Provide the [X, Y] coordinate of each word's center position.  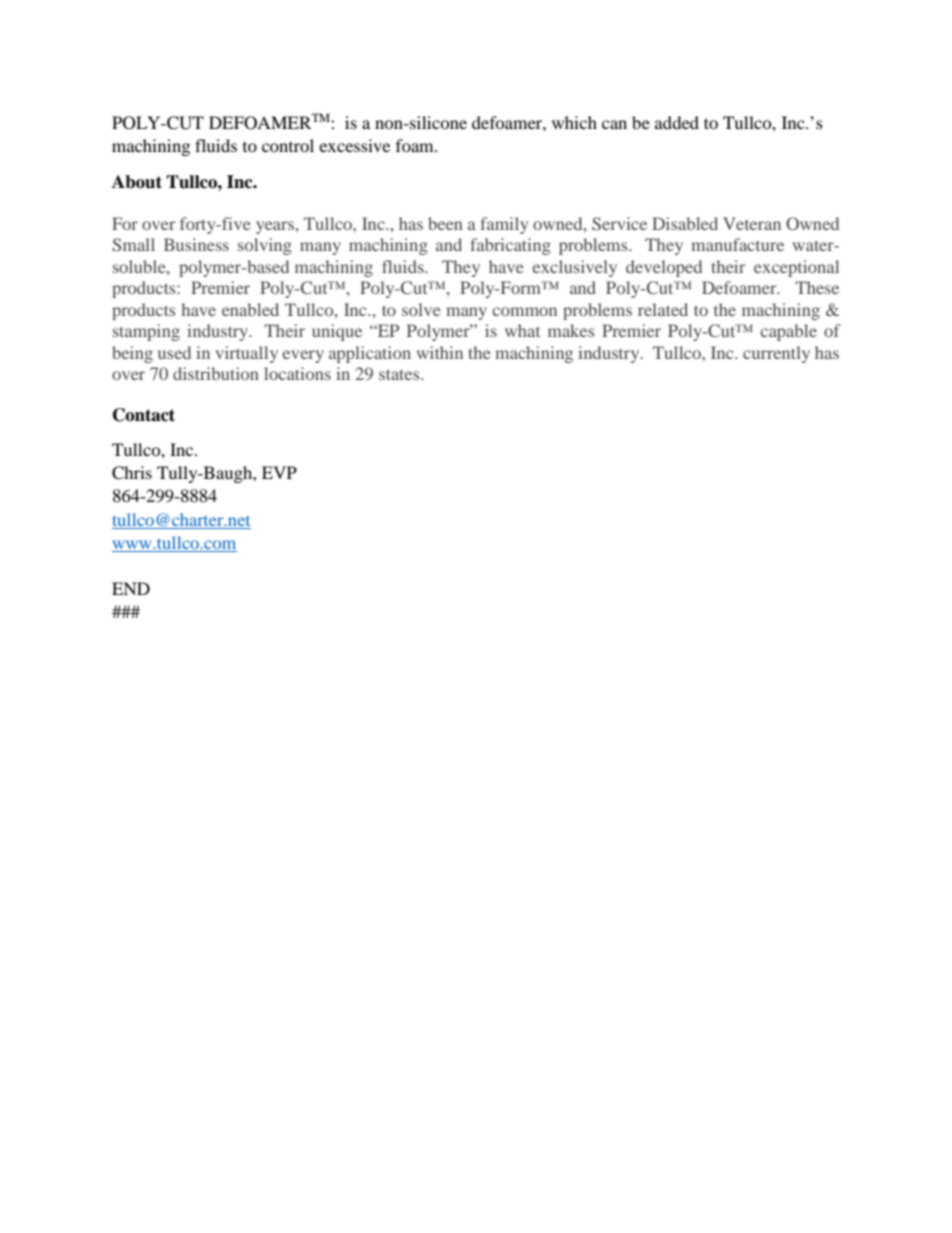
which [574, 122]
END [131, 588]
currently [776, 354]
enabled [250, 309]
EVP [279, 472]
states [400, 374]
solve [421, 309]
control [288, 145]
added [677, 122]
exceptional [796, 268]
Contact [144, 415]
